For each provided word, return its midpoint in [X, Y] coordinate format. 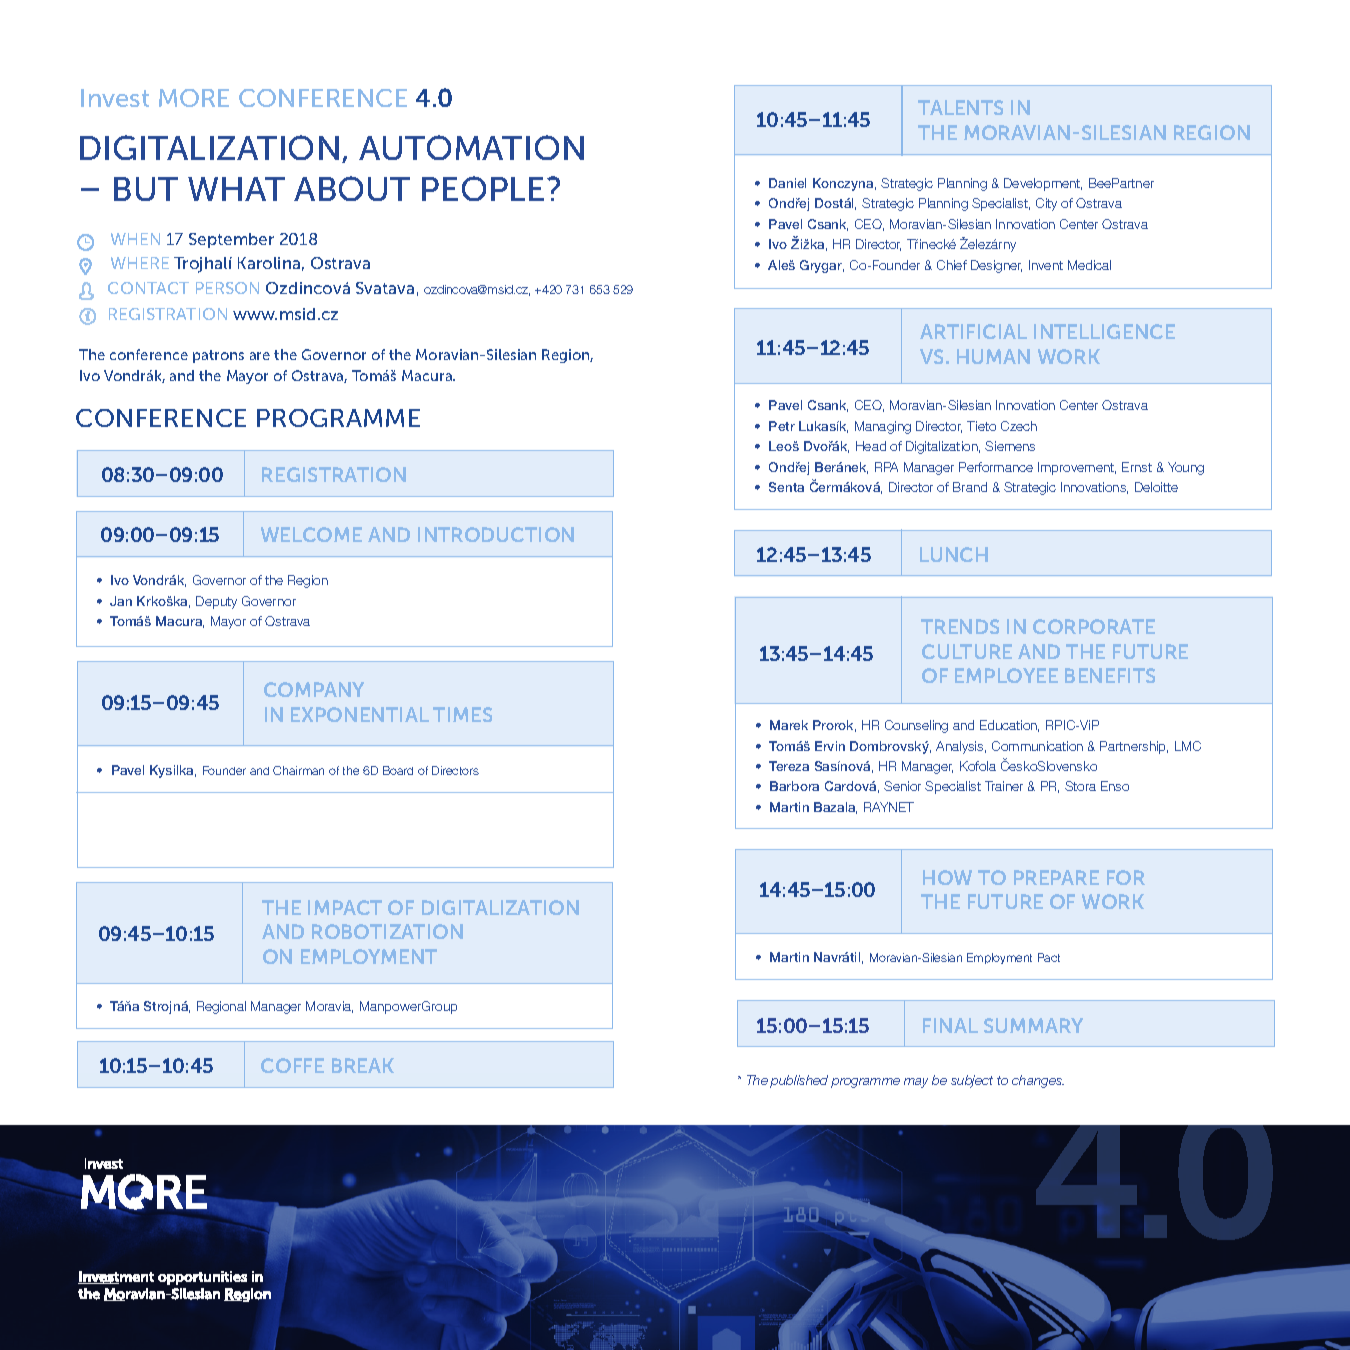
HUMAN [993, 356]
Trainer [1004, 786]
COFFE [292, 1065]
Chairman [298, 770]
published [799, 1081]
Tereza [789, 766]
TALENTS [960, 107]
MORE [194, 98]
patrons [218, 356]
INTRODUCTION [496, 534]
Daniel [787, 183]
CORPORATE [1094, 626]
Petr [782, 426]
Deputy [216, 602]
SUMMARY [1033, 1025]
